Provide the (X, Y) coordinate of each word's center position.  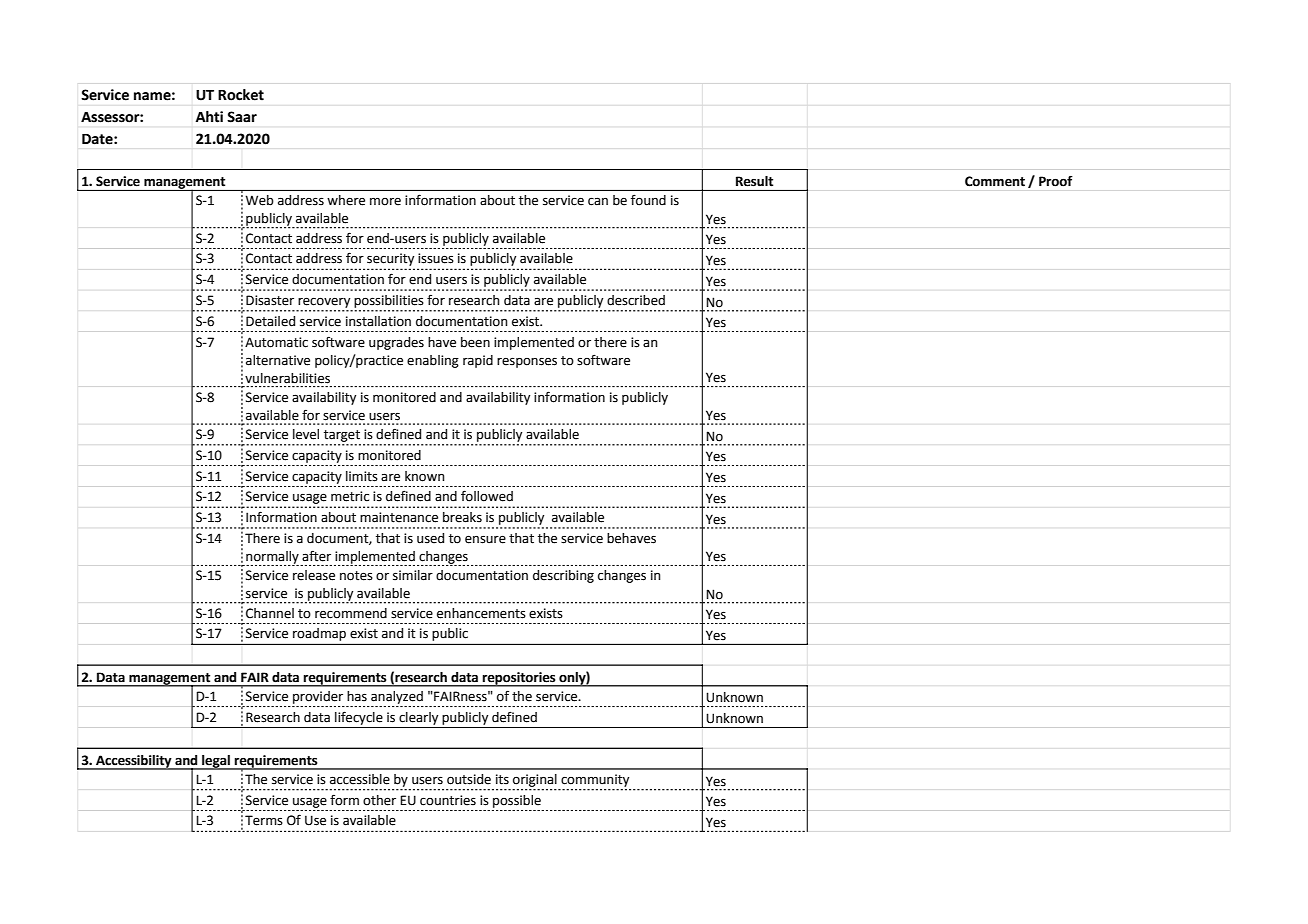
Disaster (270, 300)
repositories (519, 679)
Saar (242, 117)
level (306, 434)
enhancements (481, 613)
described (636, 300)
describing (563, 576)
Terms (264, 820)
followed (487, 496)
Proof (1056, 181)
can (598, 201)
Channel (270, 613)
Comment (995, 181)
